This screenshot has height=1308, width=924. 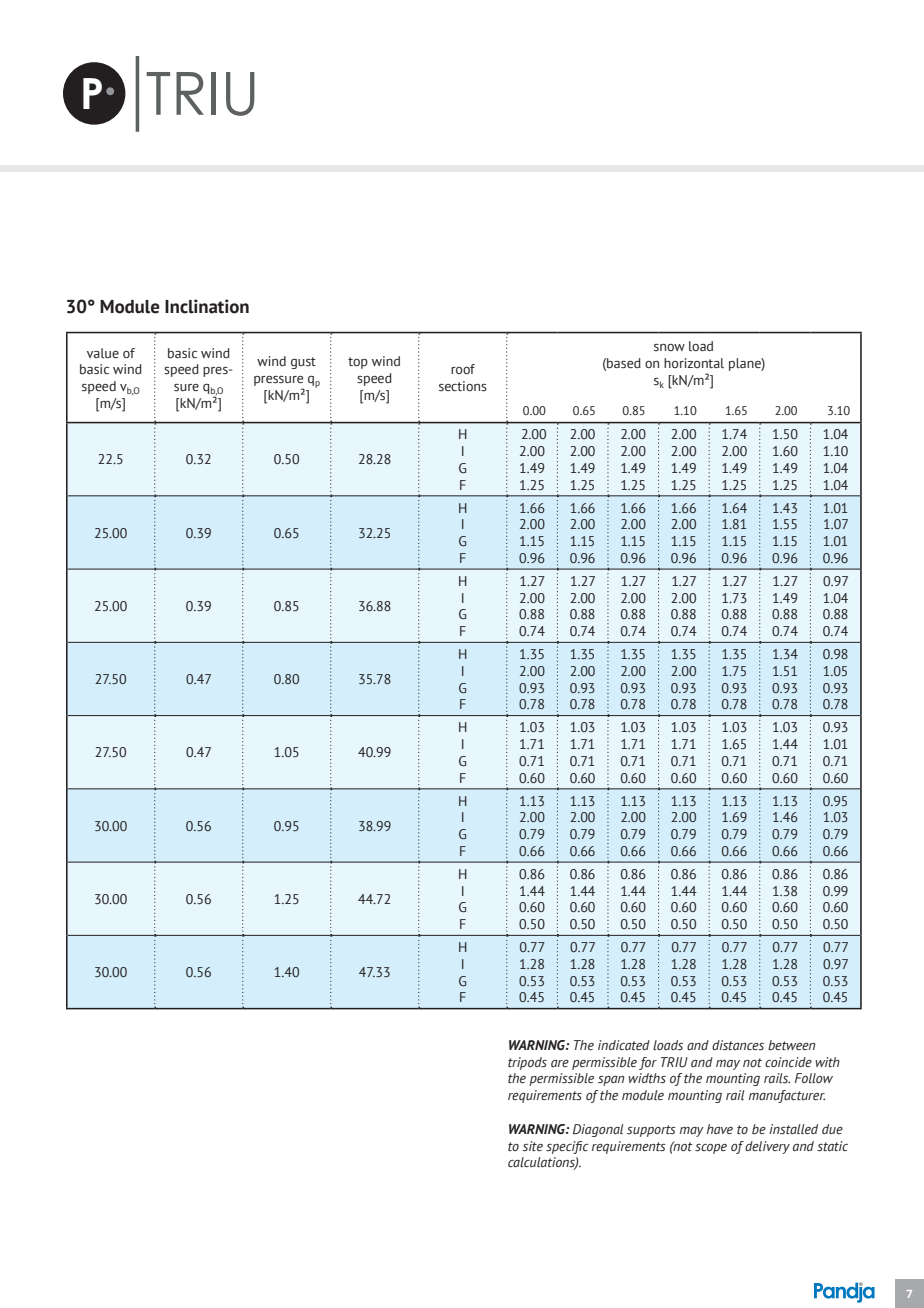 I want to click on are, so click(x=560, y=1063).
